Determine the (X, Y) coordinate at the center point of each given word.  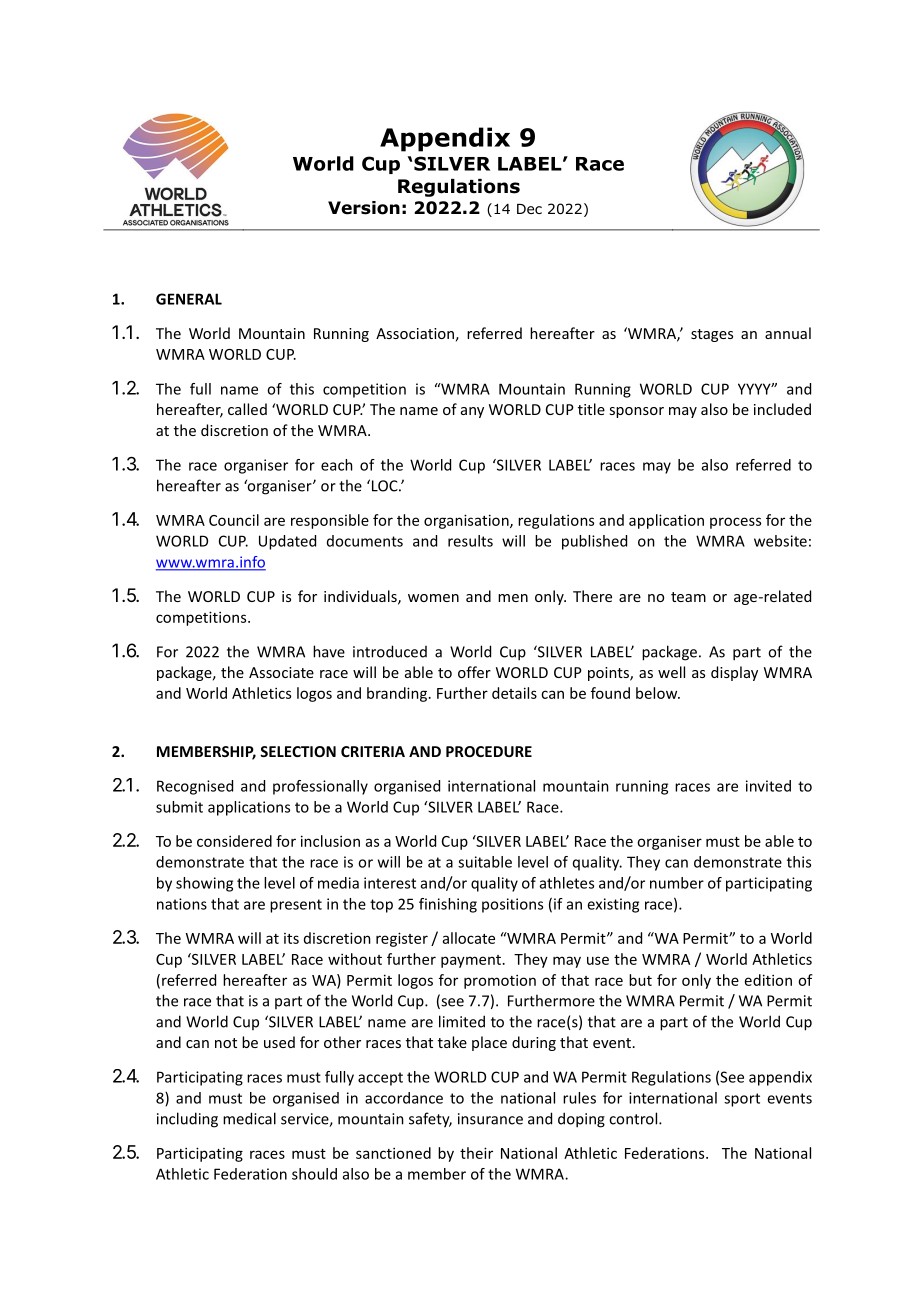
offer (474, 672)
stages (712, 335)
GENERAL (189, 299)
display (734, 673)
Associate (281, 672)
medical (249, 1118)
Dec (529, 209)
